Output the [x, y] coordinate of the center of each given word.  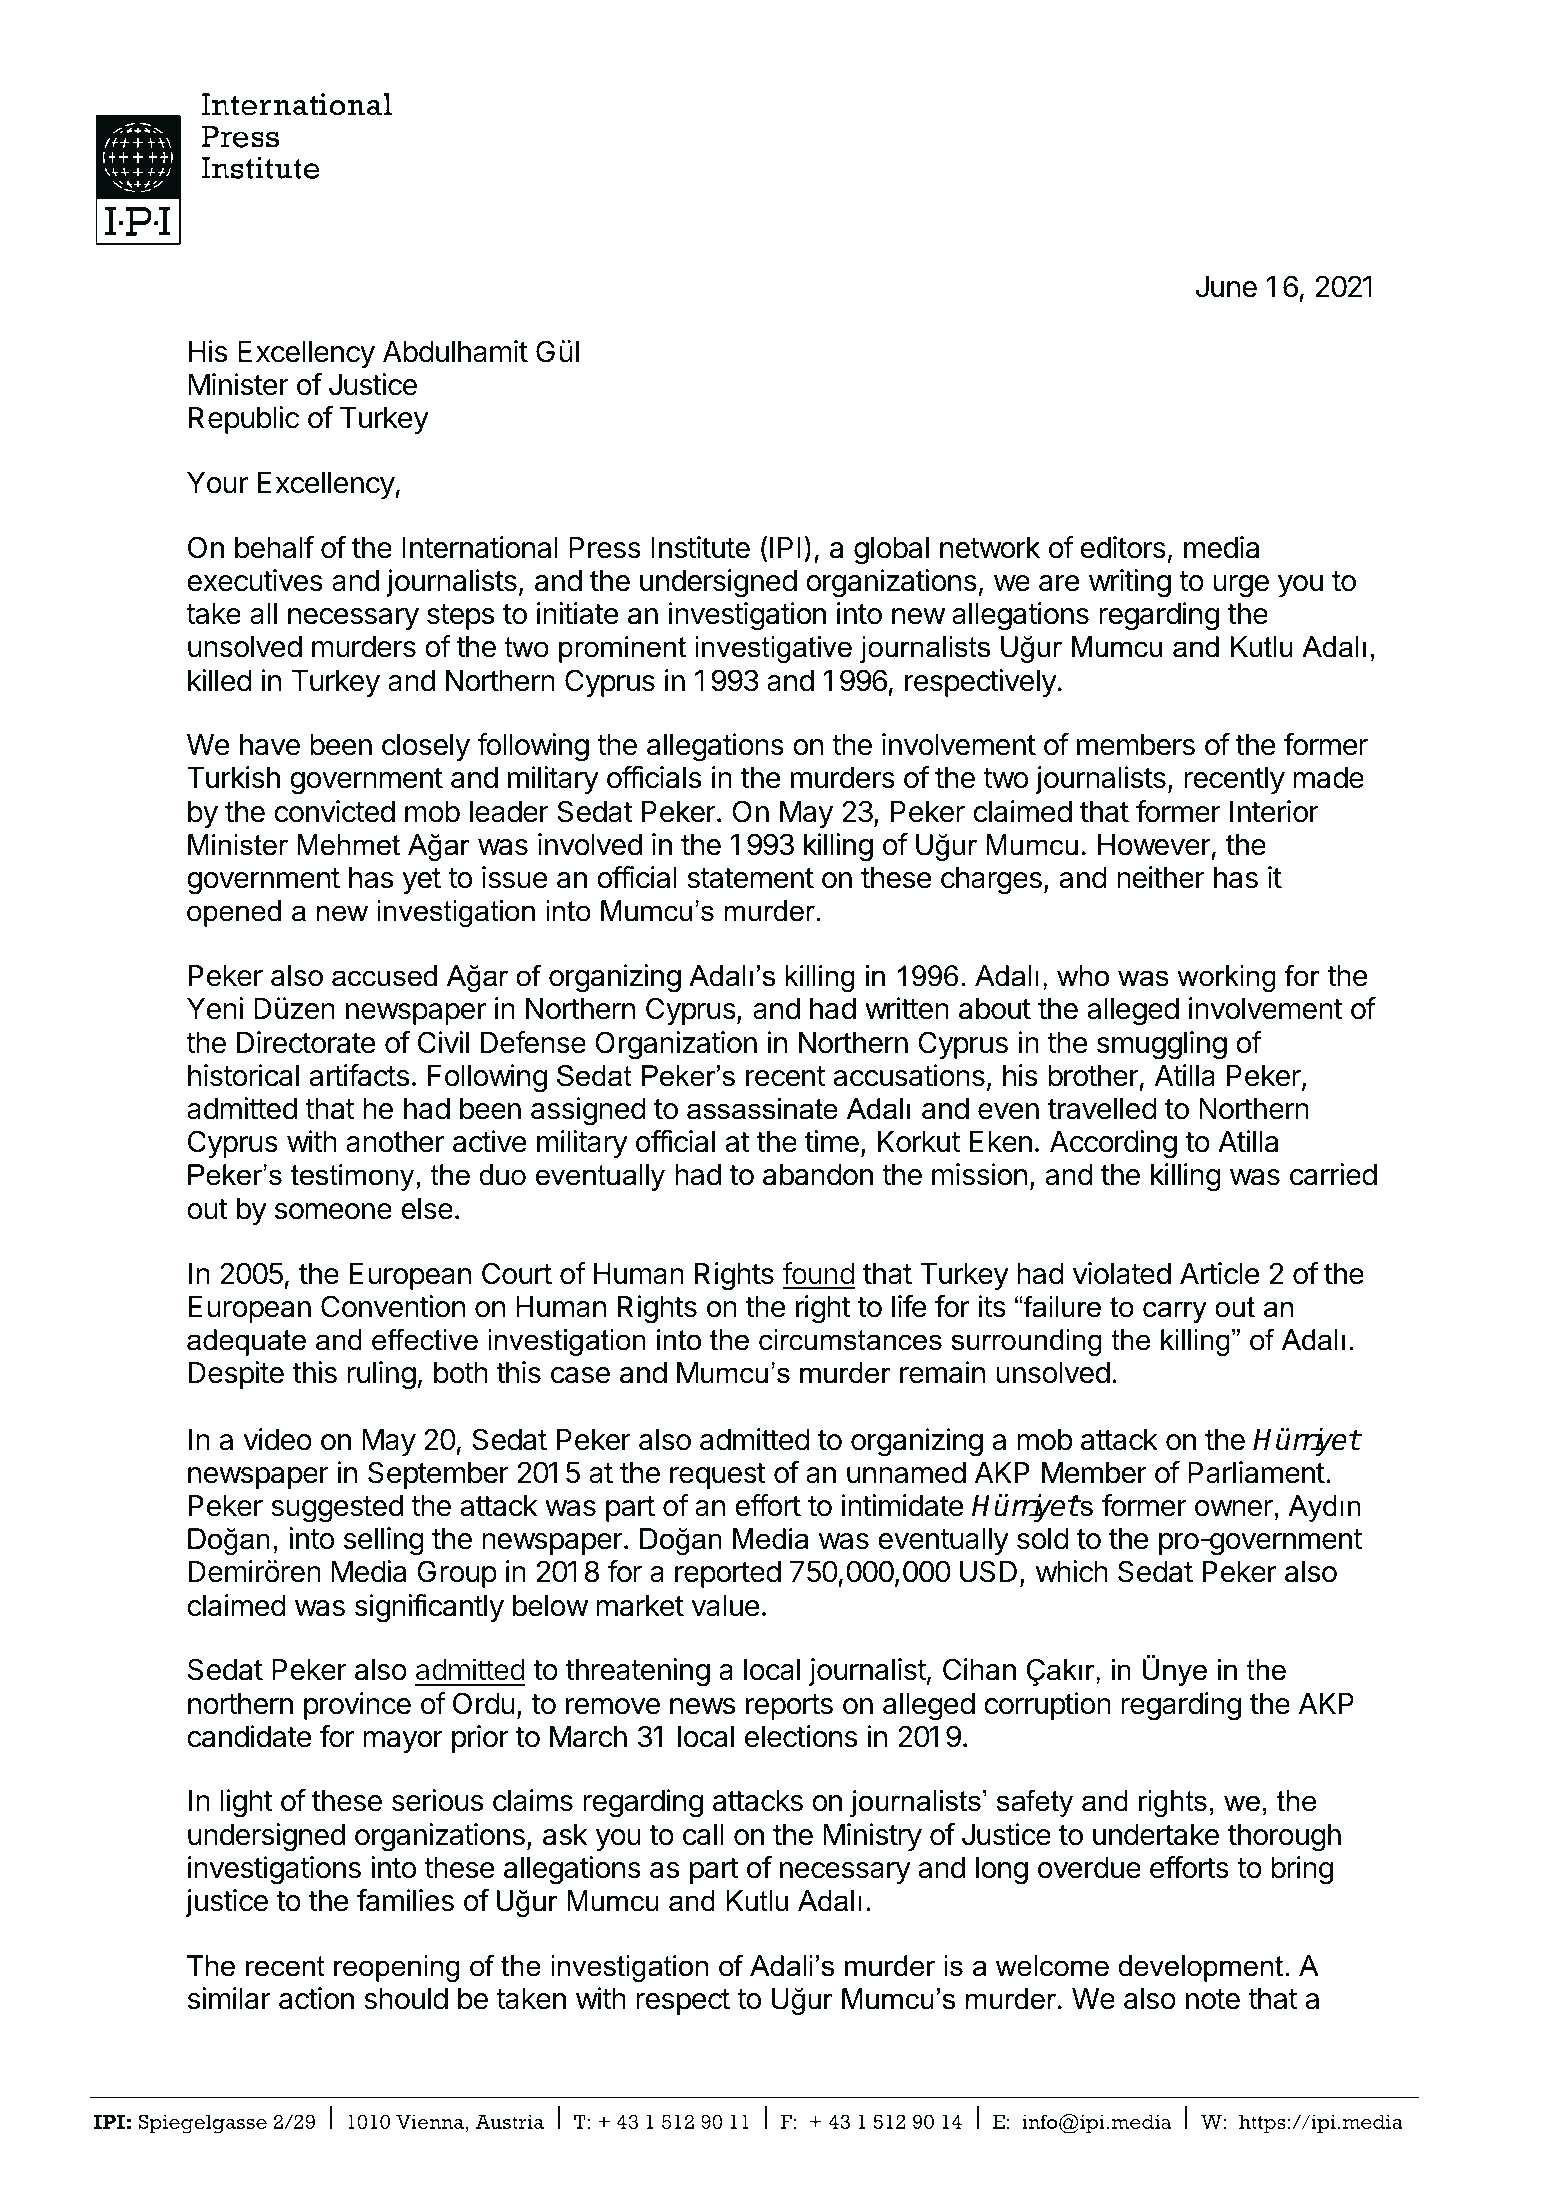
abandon [818, 1175]
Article [1220, 1273]
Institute [700, 547]
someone [333, 1211]
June [1226, 287]
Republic [243, 420]
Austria [509, 2121]
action [316, 1998]
